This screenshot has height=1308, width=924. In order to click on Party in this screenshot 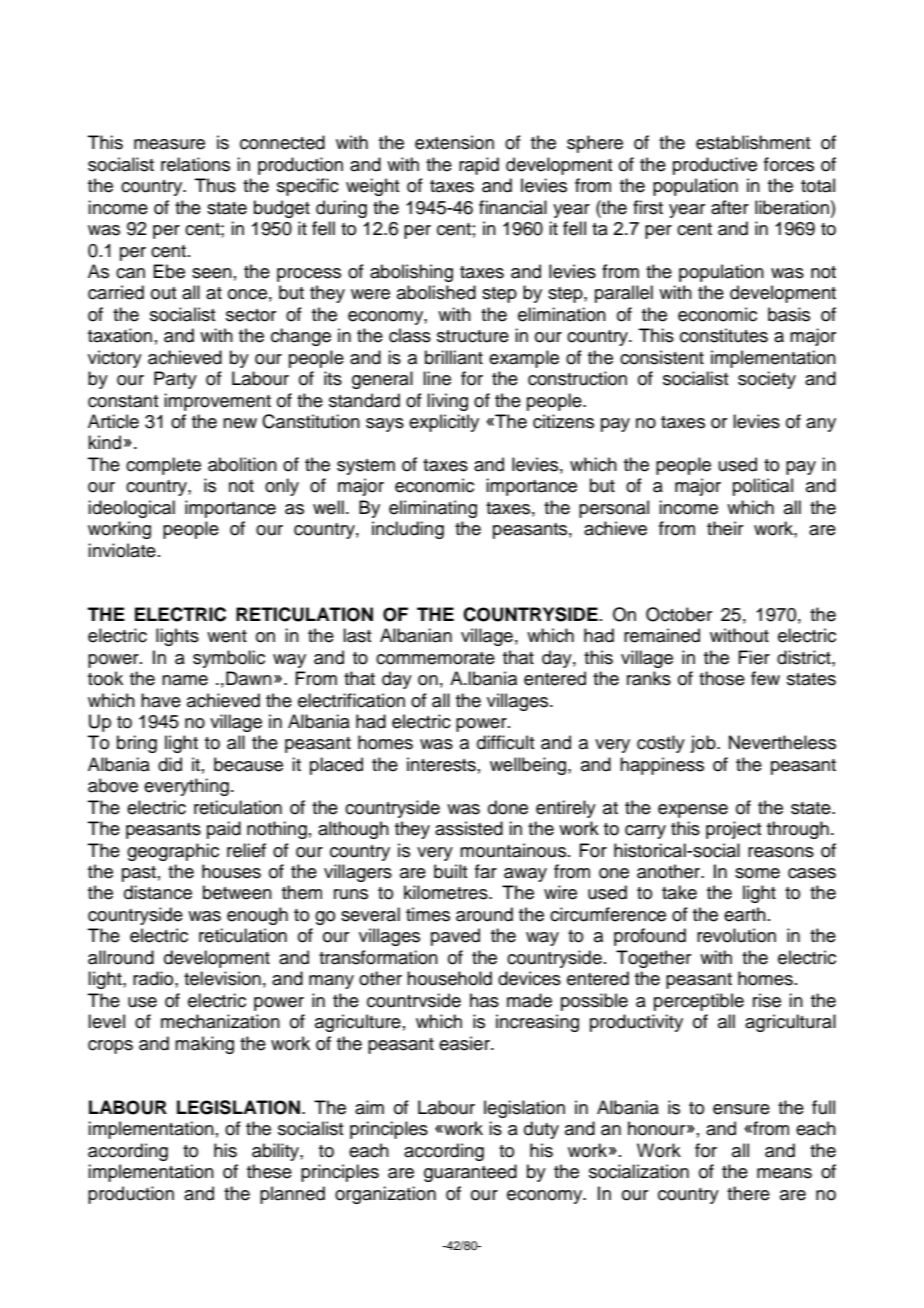, I will do `click(175, 380)`.
